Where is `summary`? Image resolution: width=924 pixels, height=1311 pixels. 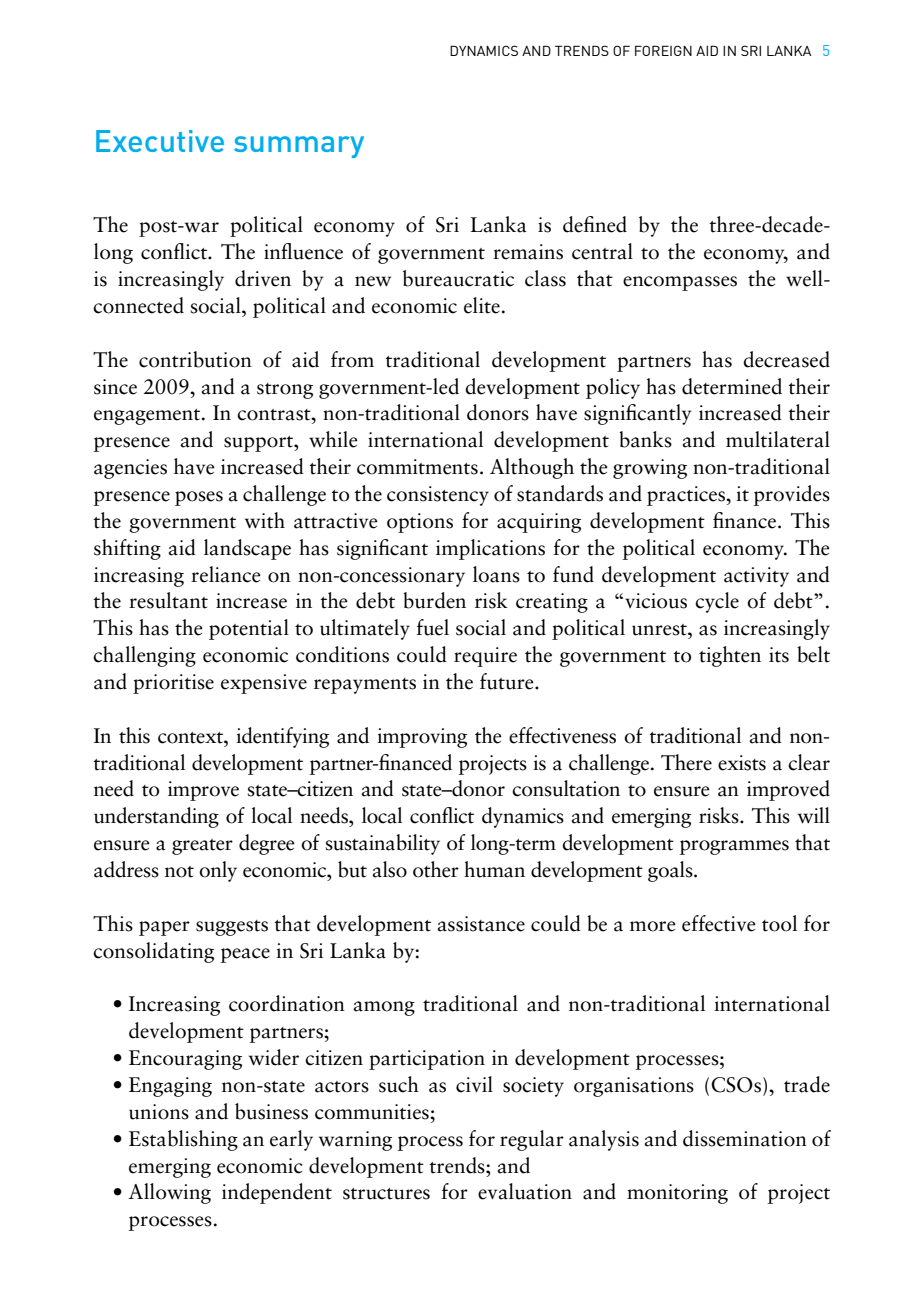
summary is located at coordinates (299, 147).
